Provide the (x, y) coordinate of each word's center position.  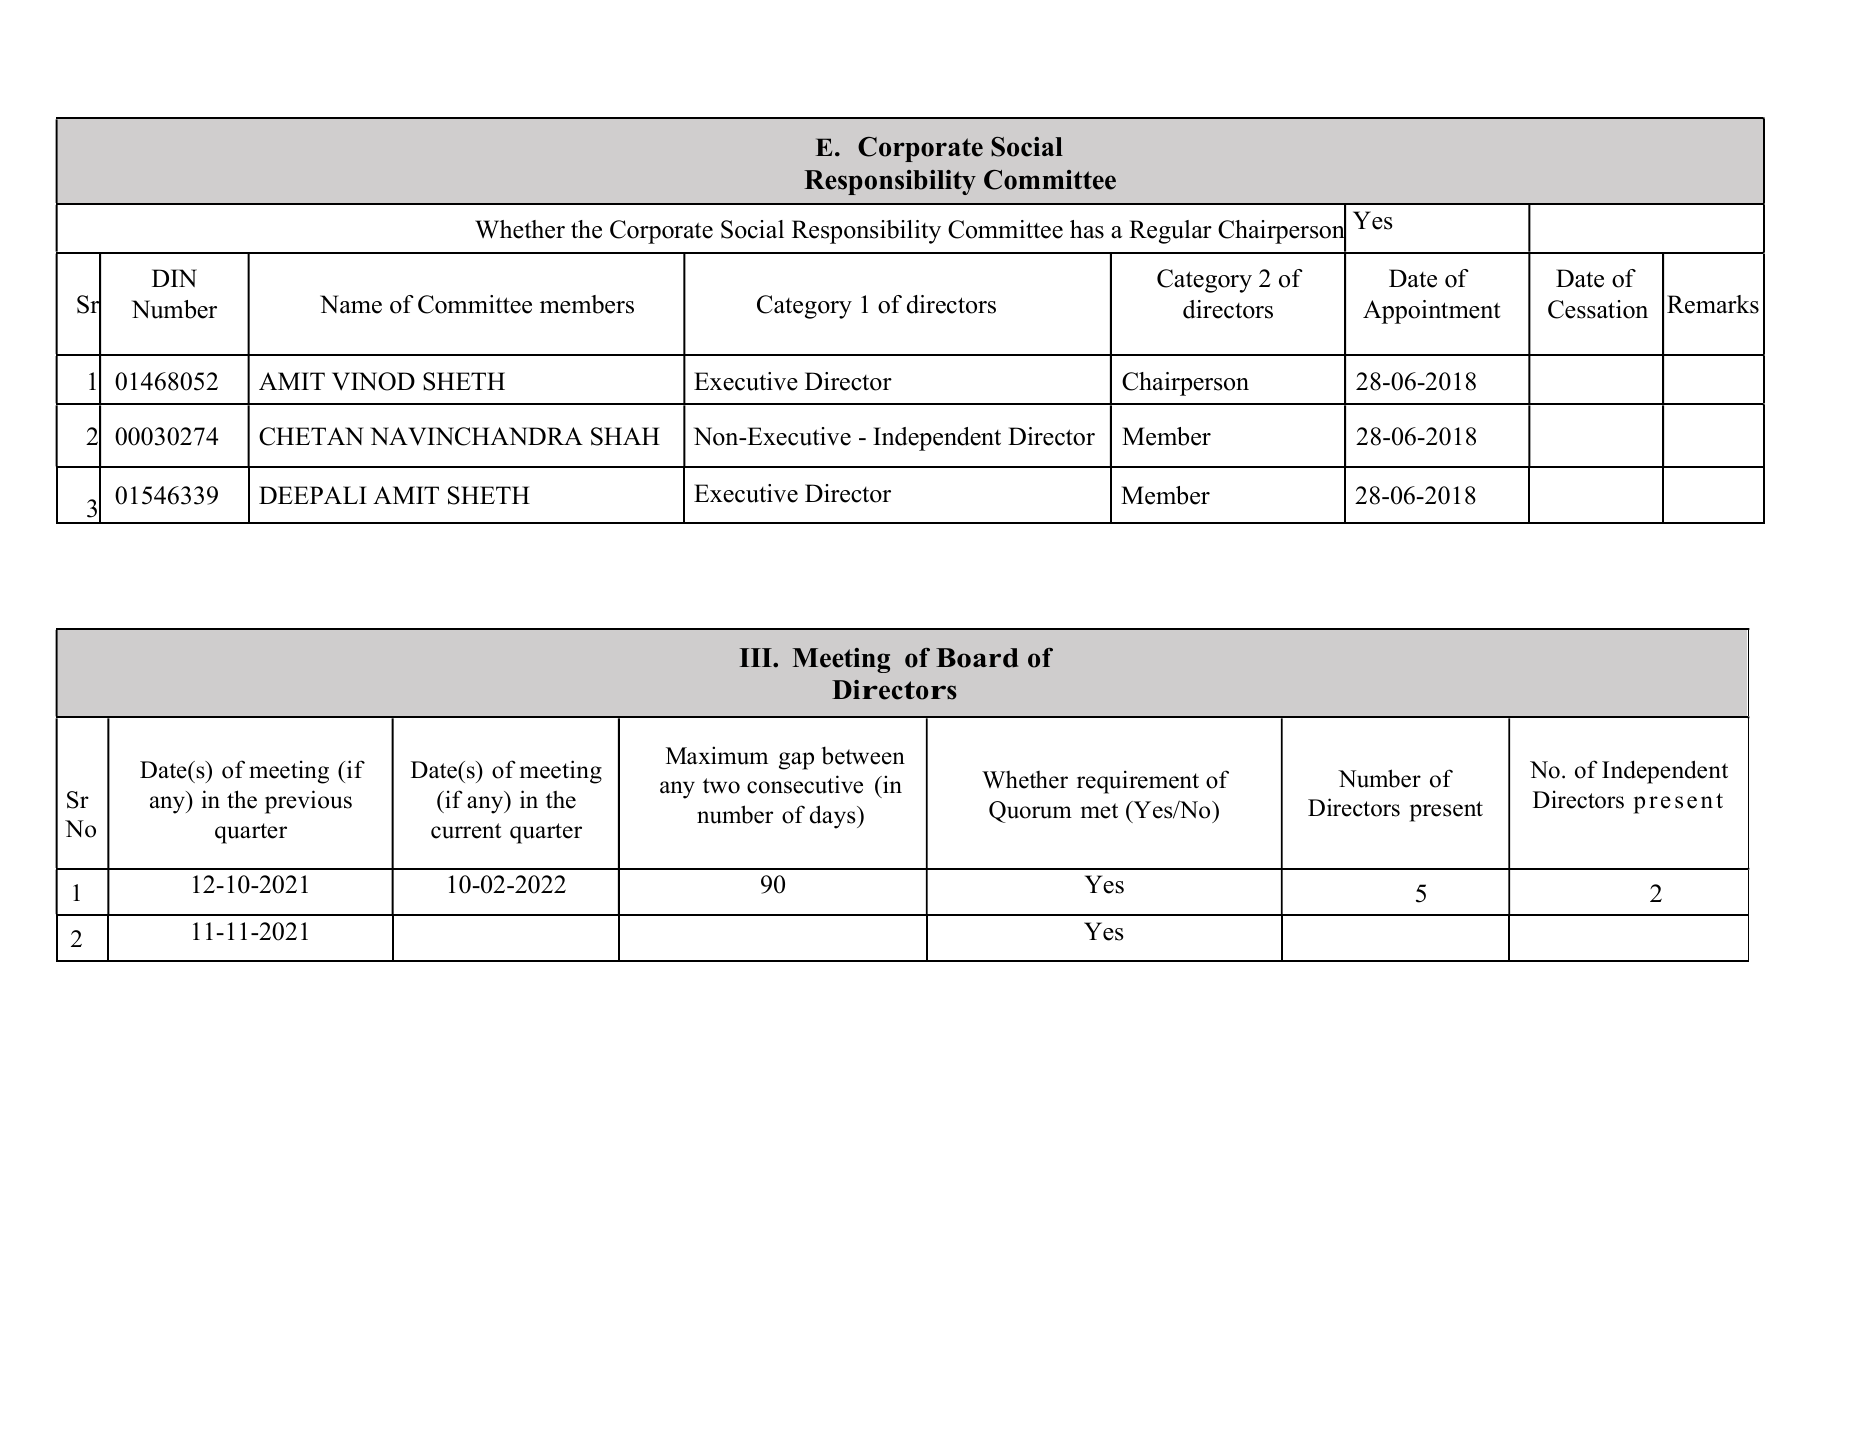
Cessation (1598, 309)
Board (977, 658)
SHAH (625, 436)
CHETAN (311, 436)
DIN (174, 278)
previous (308, 802)
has (1087, 229)
